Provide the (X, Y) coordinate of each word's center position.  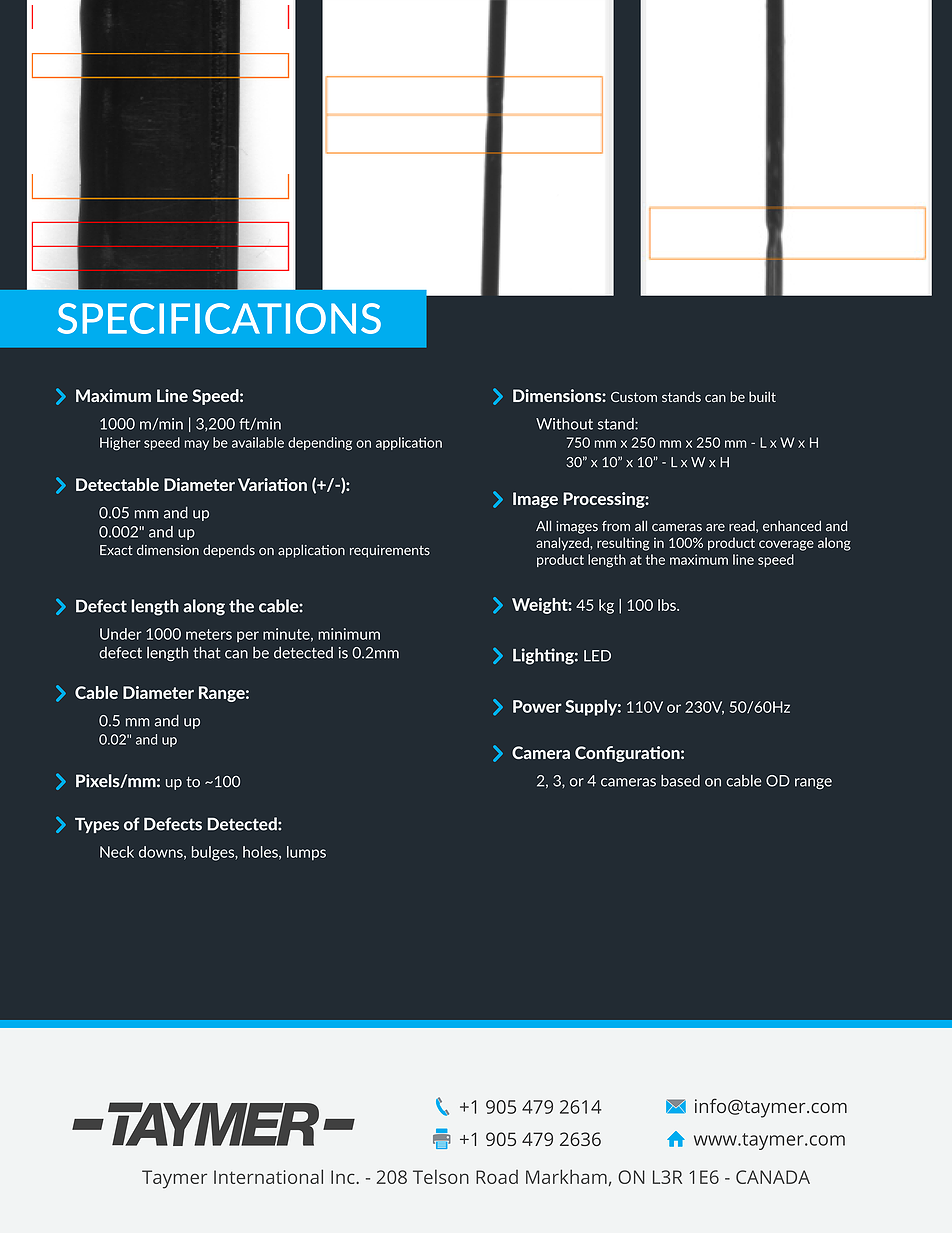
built (762, 396)
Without (564, 424)
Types (97, 825)
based (680, 781)
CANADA (773, 1177)
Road (497, 1177)
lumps (306, 853)
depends (229, 551)
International (268, 1176)
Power (537, 706)
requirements (390, 551)
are (715, 528)
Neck (117, 852)
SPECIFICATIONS (219, 318)
